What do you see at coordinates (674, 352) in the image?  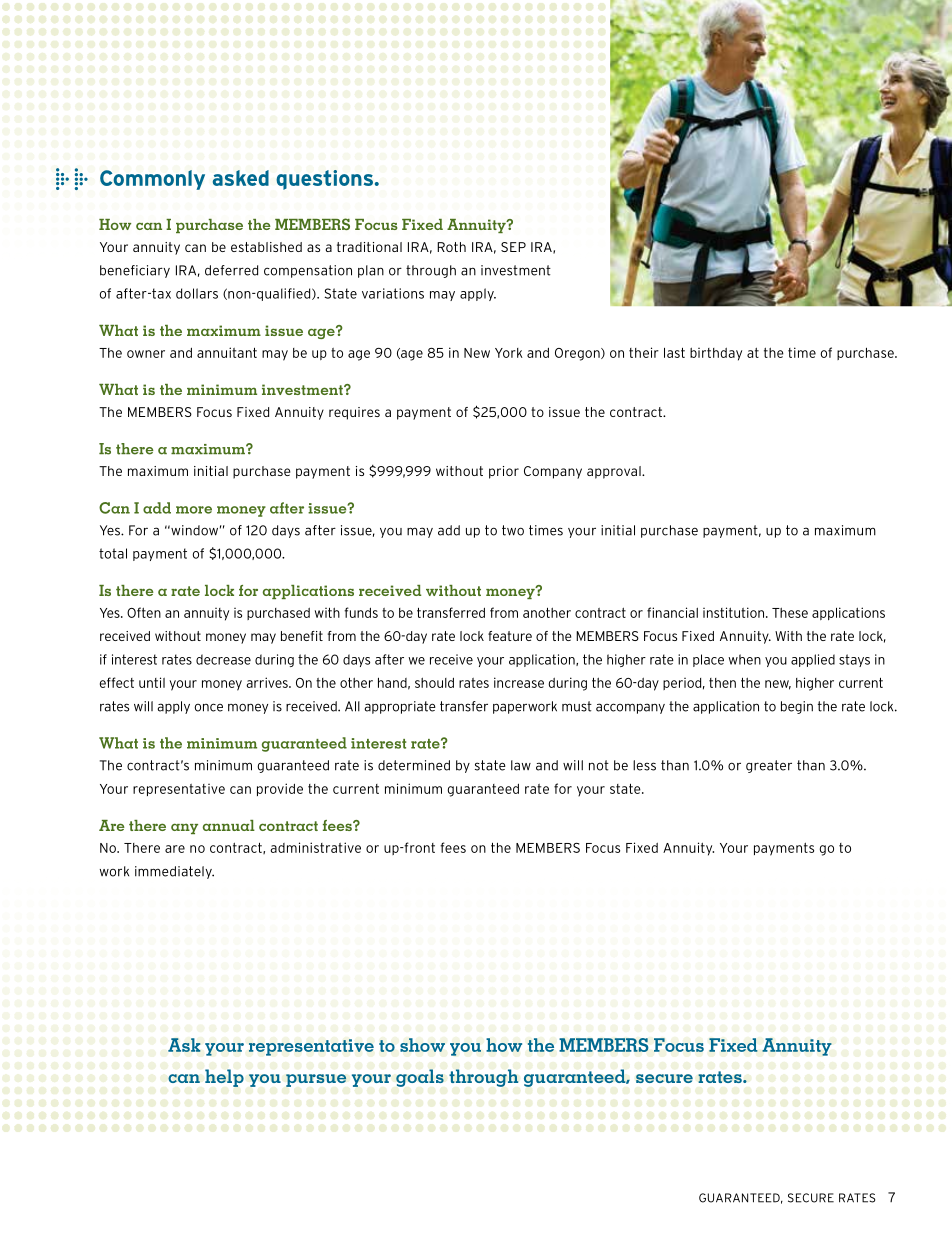 I see `last` at bounding box center [674, 352].
